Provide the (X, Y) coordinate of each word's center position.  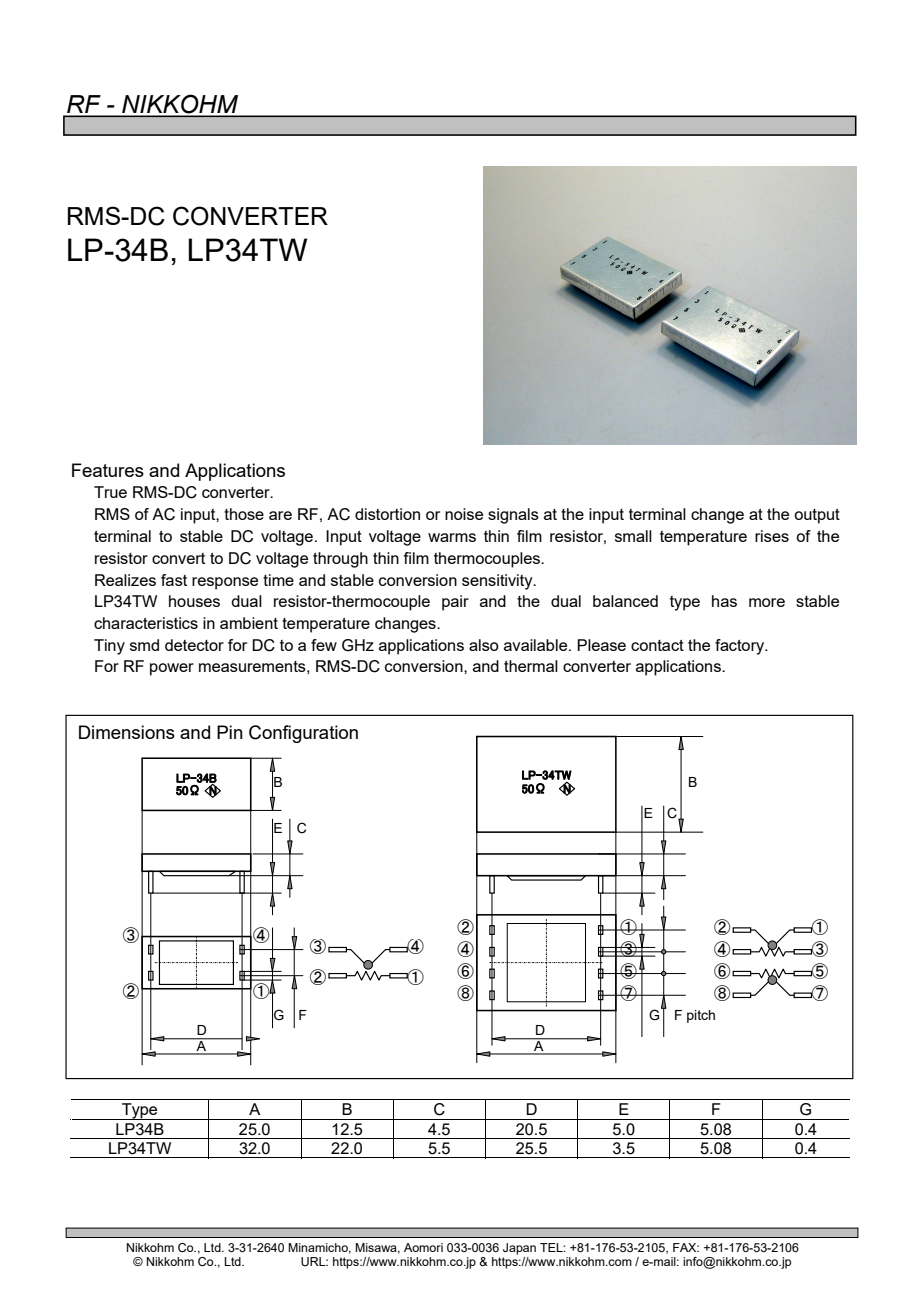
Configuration (303, 734)
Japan (519, 1249)
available (537, 645)
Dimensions (127, 732)
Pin (230, 732)
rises (772, 536)
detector (194, 645)
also (484, 645)
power (172, 669)
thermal (531, 666)
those (244, 514)
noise (464, 514)
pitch (701, 1016)
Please (601, 645)
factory (741, 647)
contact (657, 645)
